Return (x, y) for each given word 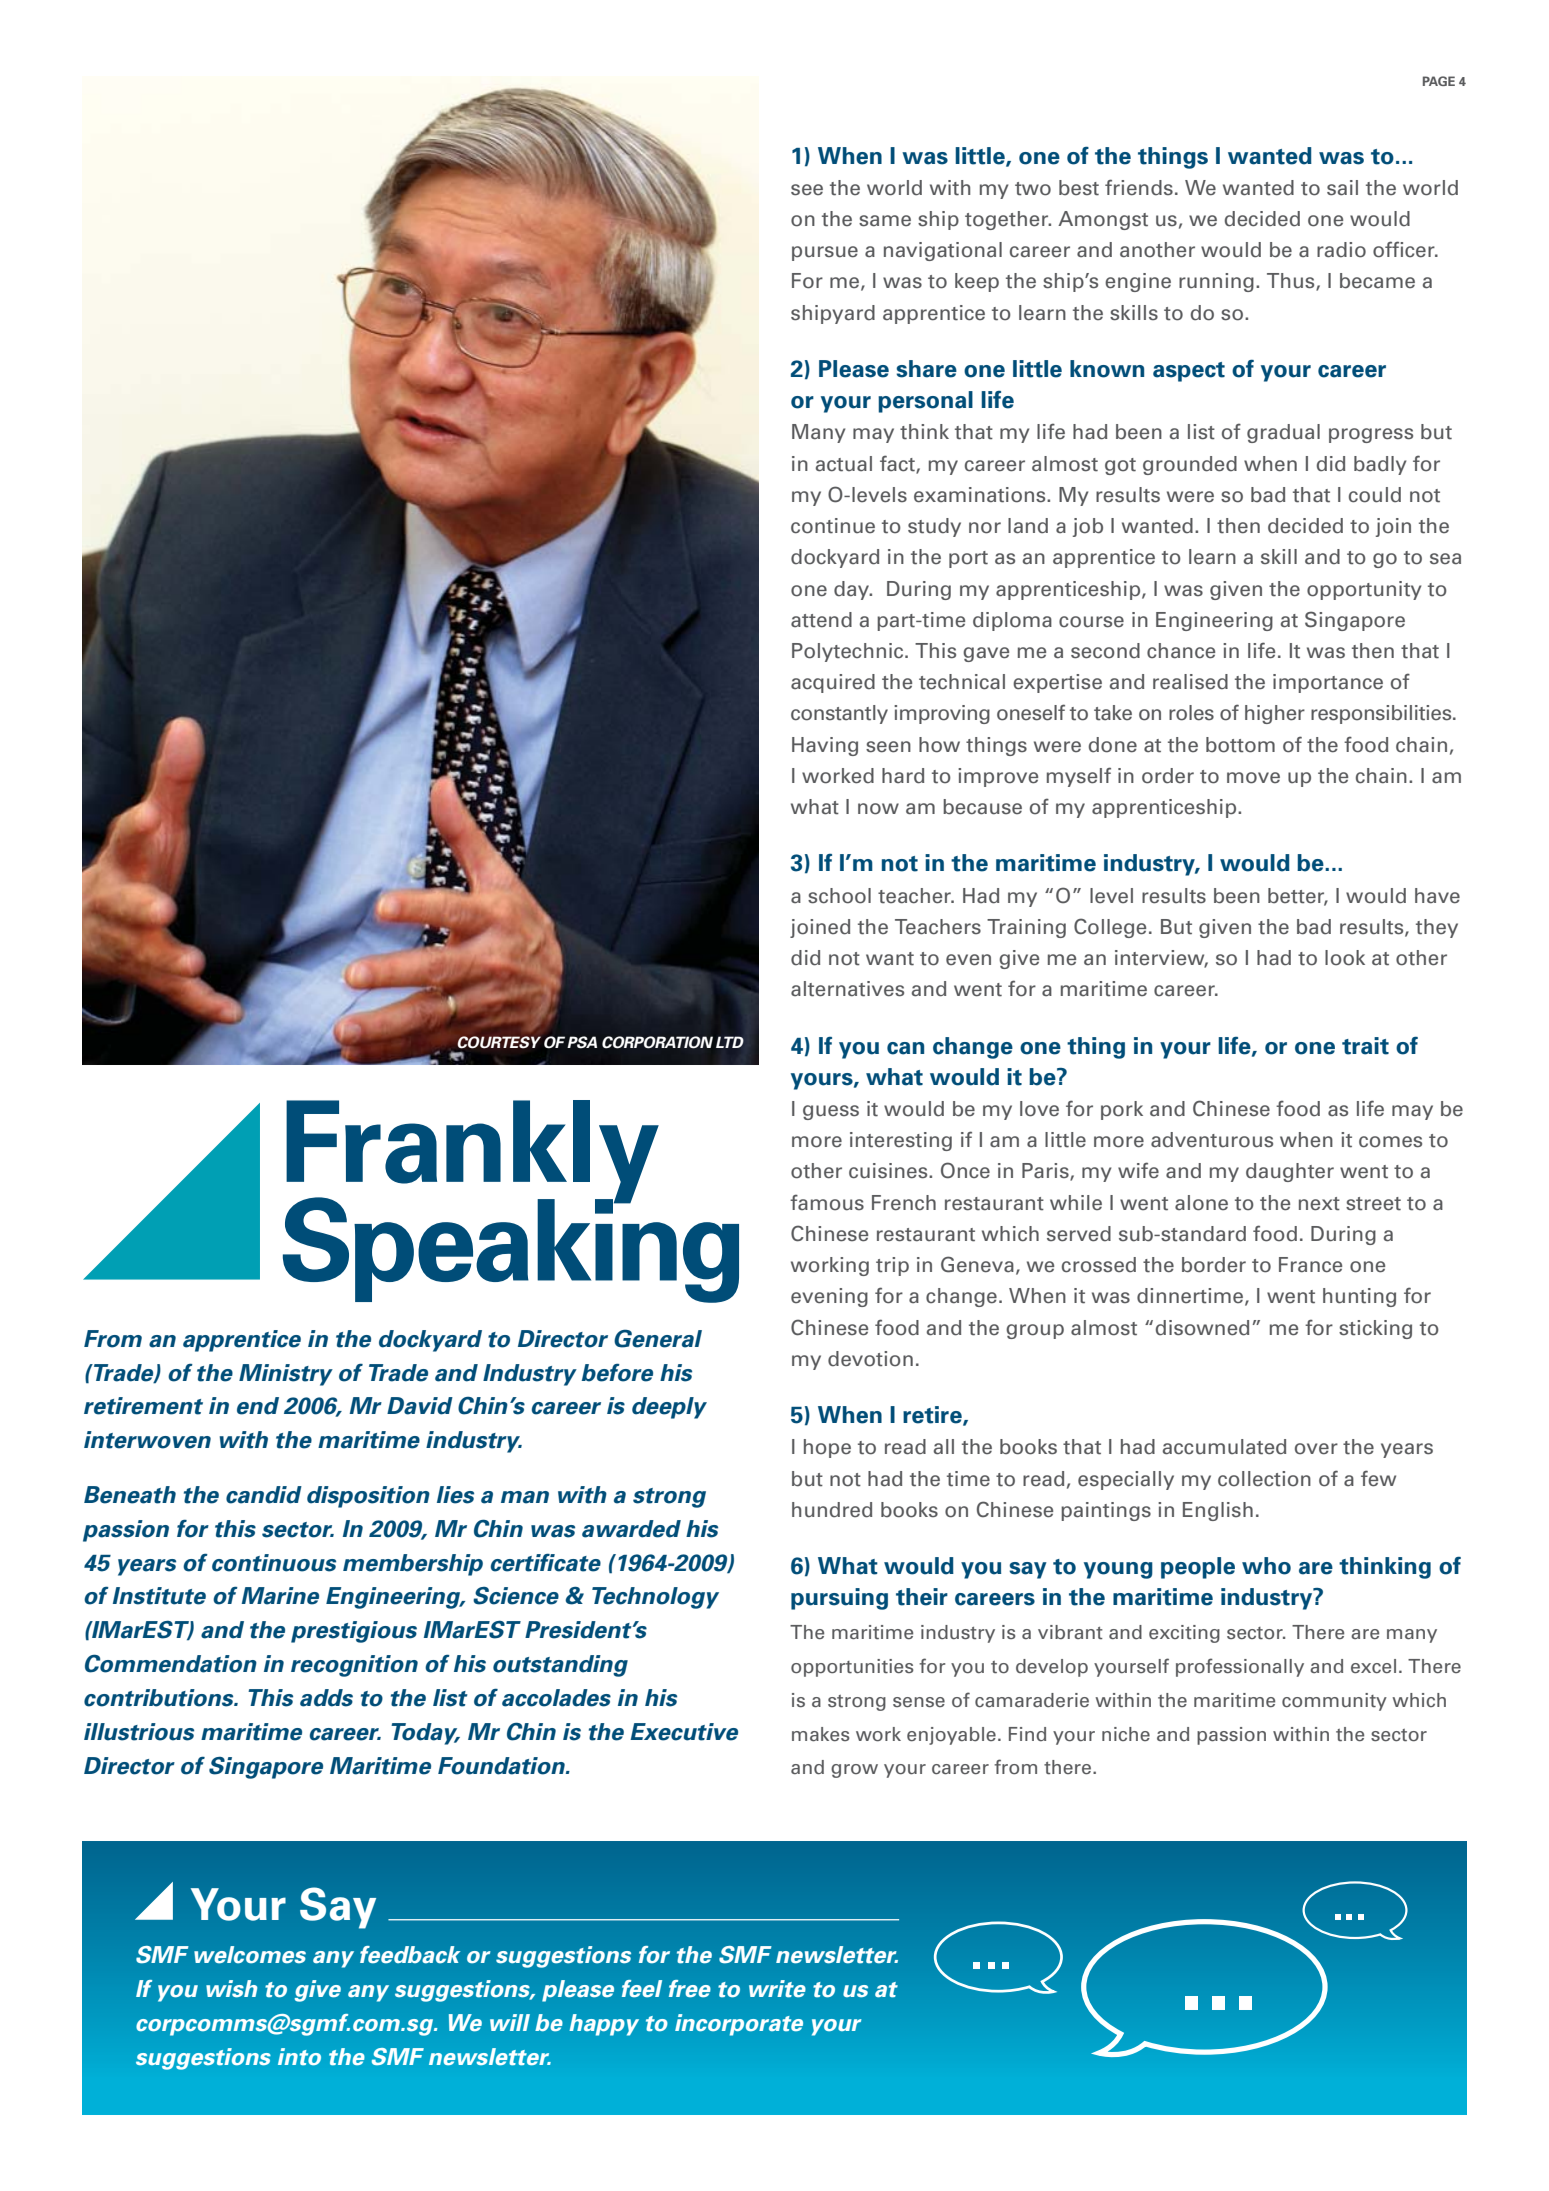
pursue (825, 253)
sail (1342, 188)
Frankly (472, 1153)
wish (231, 1989)
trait (1365, 1046)
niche (1126, 1734)
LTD (730, 1042)
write (777, 1989)
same (885, 221)
